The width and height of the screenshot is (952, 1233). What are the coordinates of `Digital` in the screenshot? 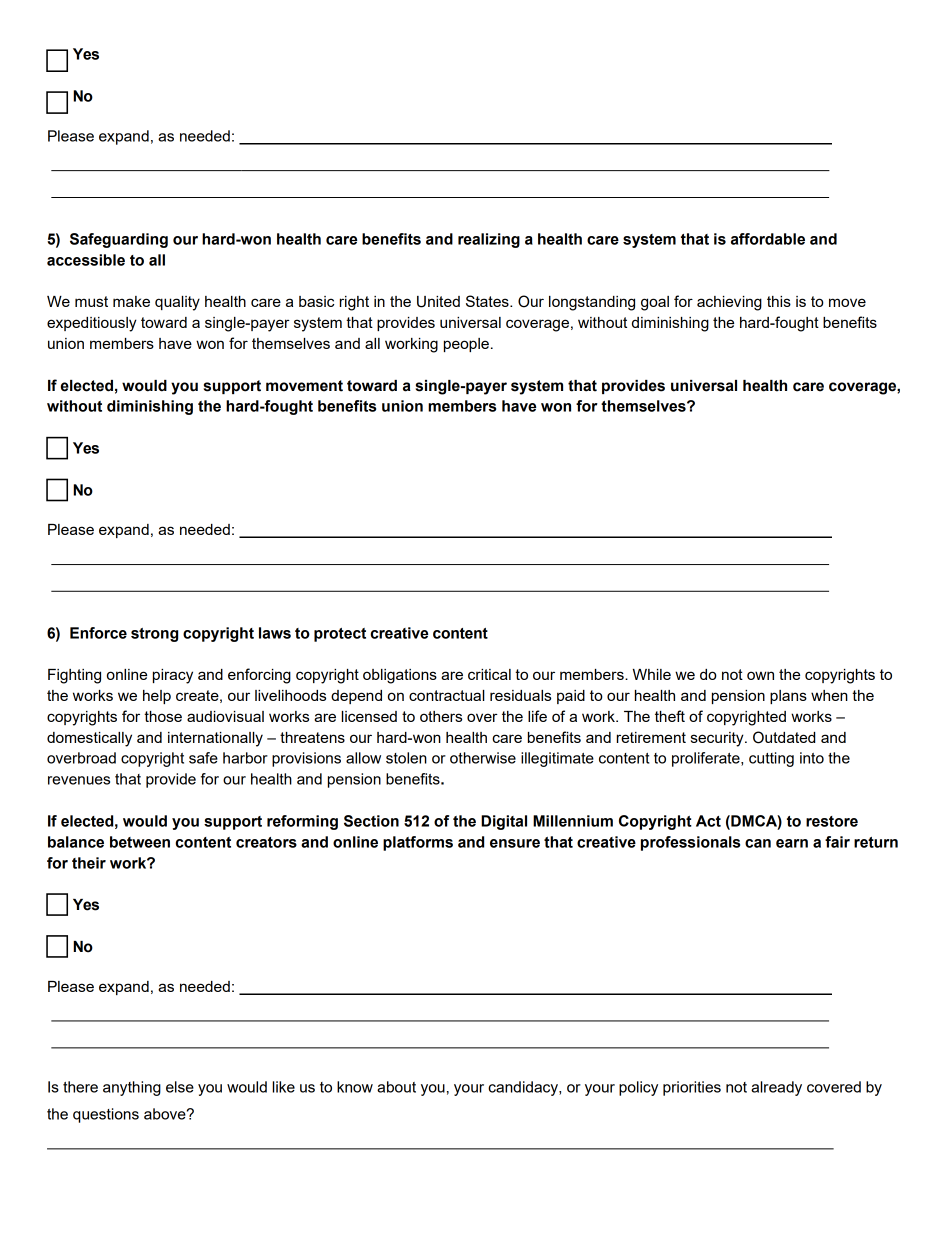 It's located at (504, 822).
